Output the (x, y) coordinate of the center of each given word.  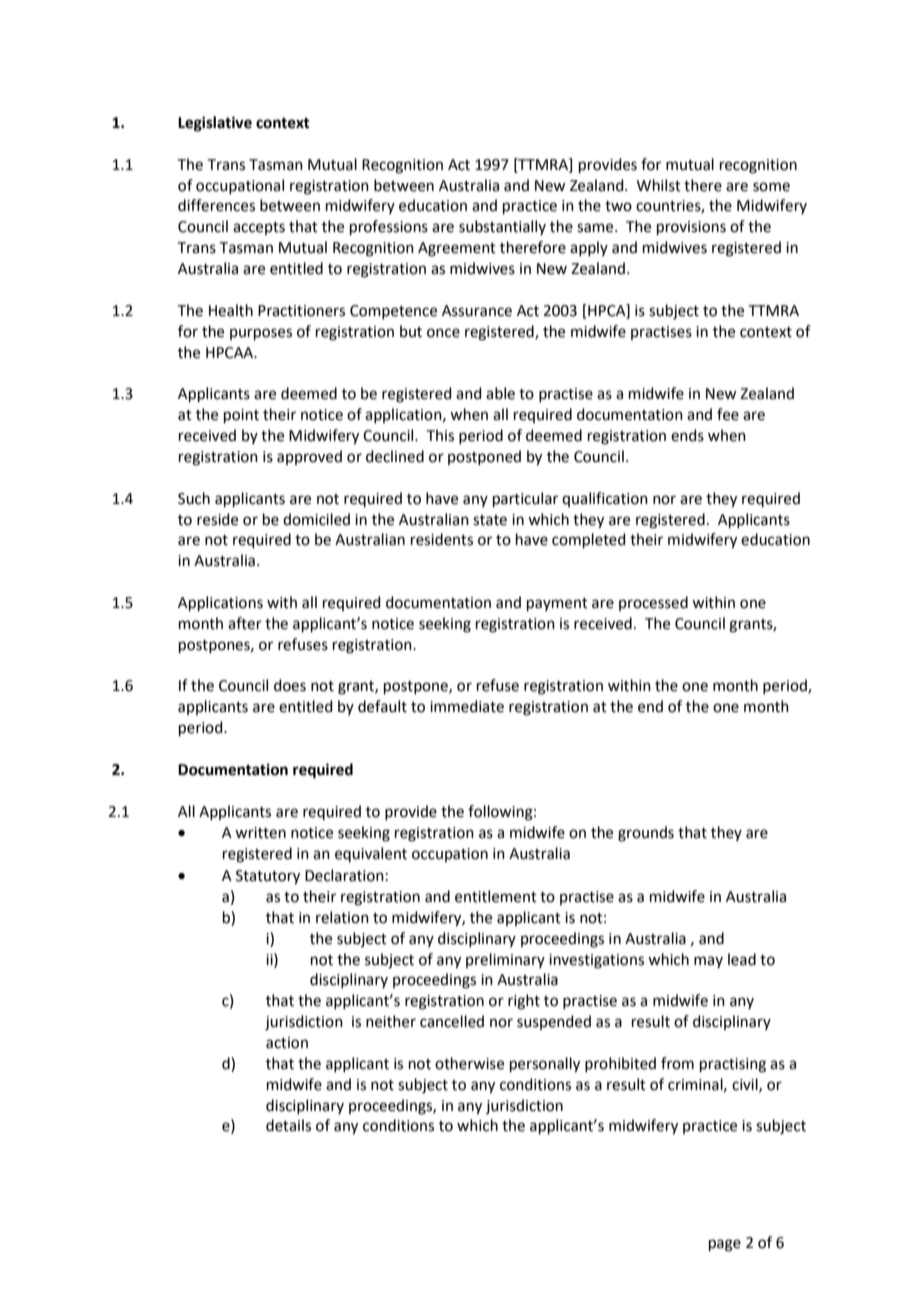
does (290, 685)
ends (687, 435)
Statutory (268, 877)
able (500, 393)
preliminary (505, 960)
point (241, 416)
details (288, 1125)
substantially (502, 227)
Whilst (659, 185)
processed (653, 603)
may (708, 962)
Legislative (215, 124)
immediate (467, 706)
